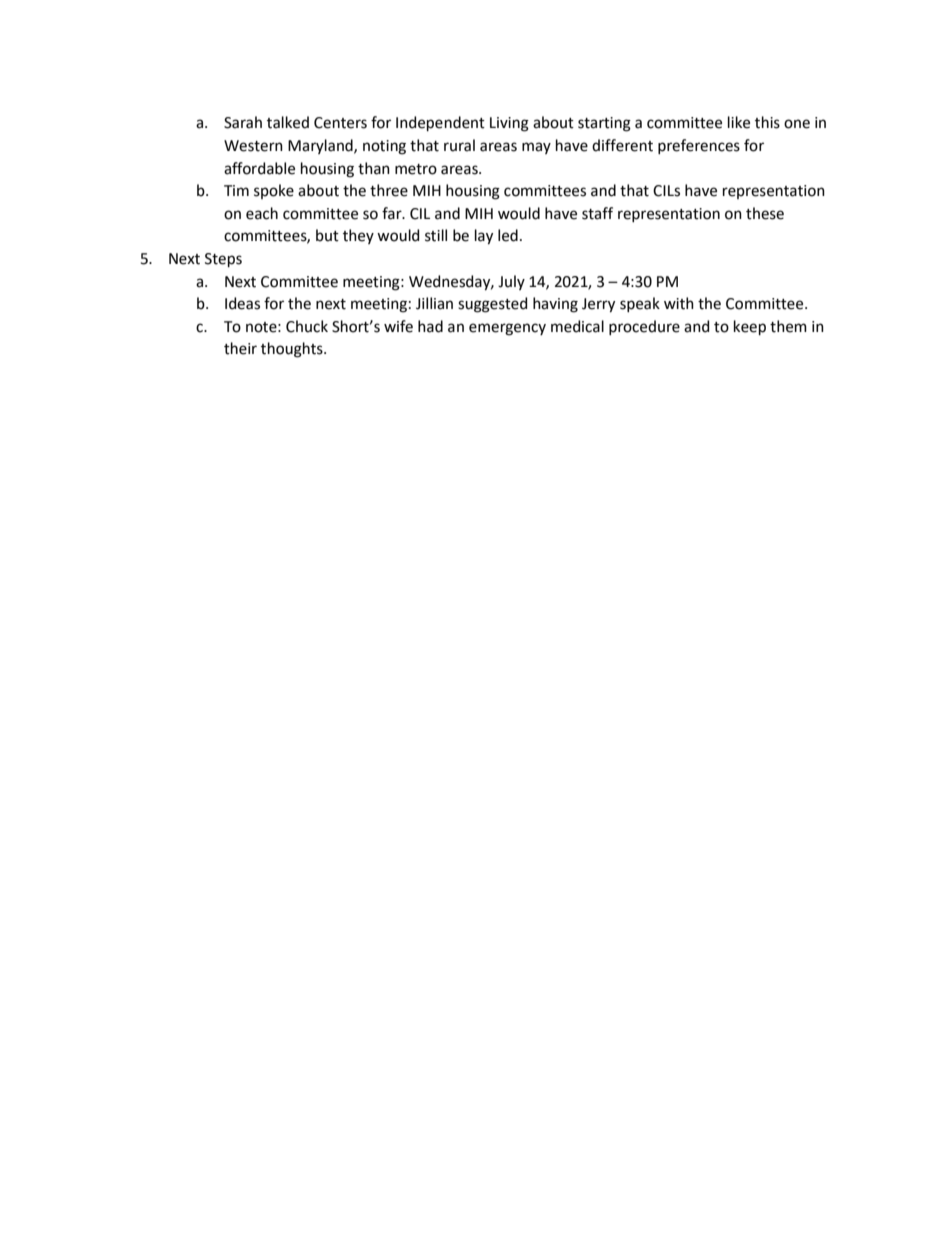  I want to click on spoke, so click(274, 191).
